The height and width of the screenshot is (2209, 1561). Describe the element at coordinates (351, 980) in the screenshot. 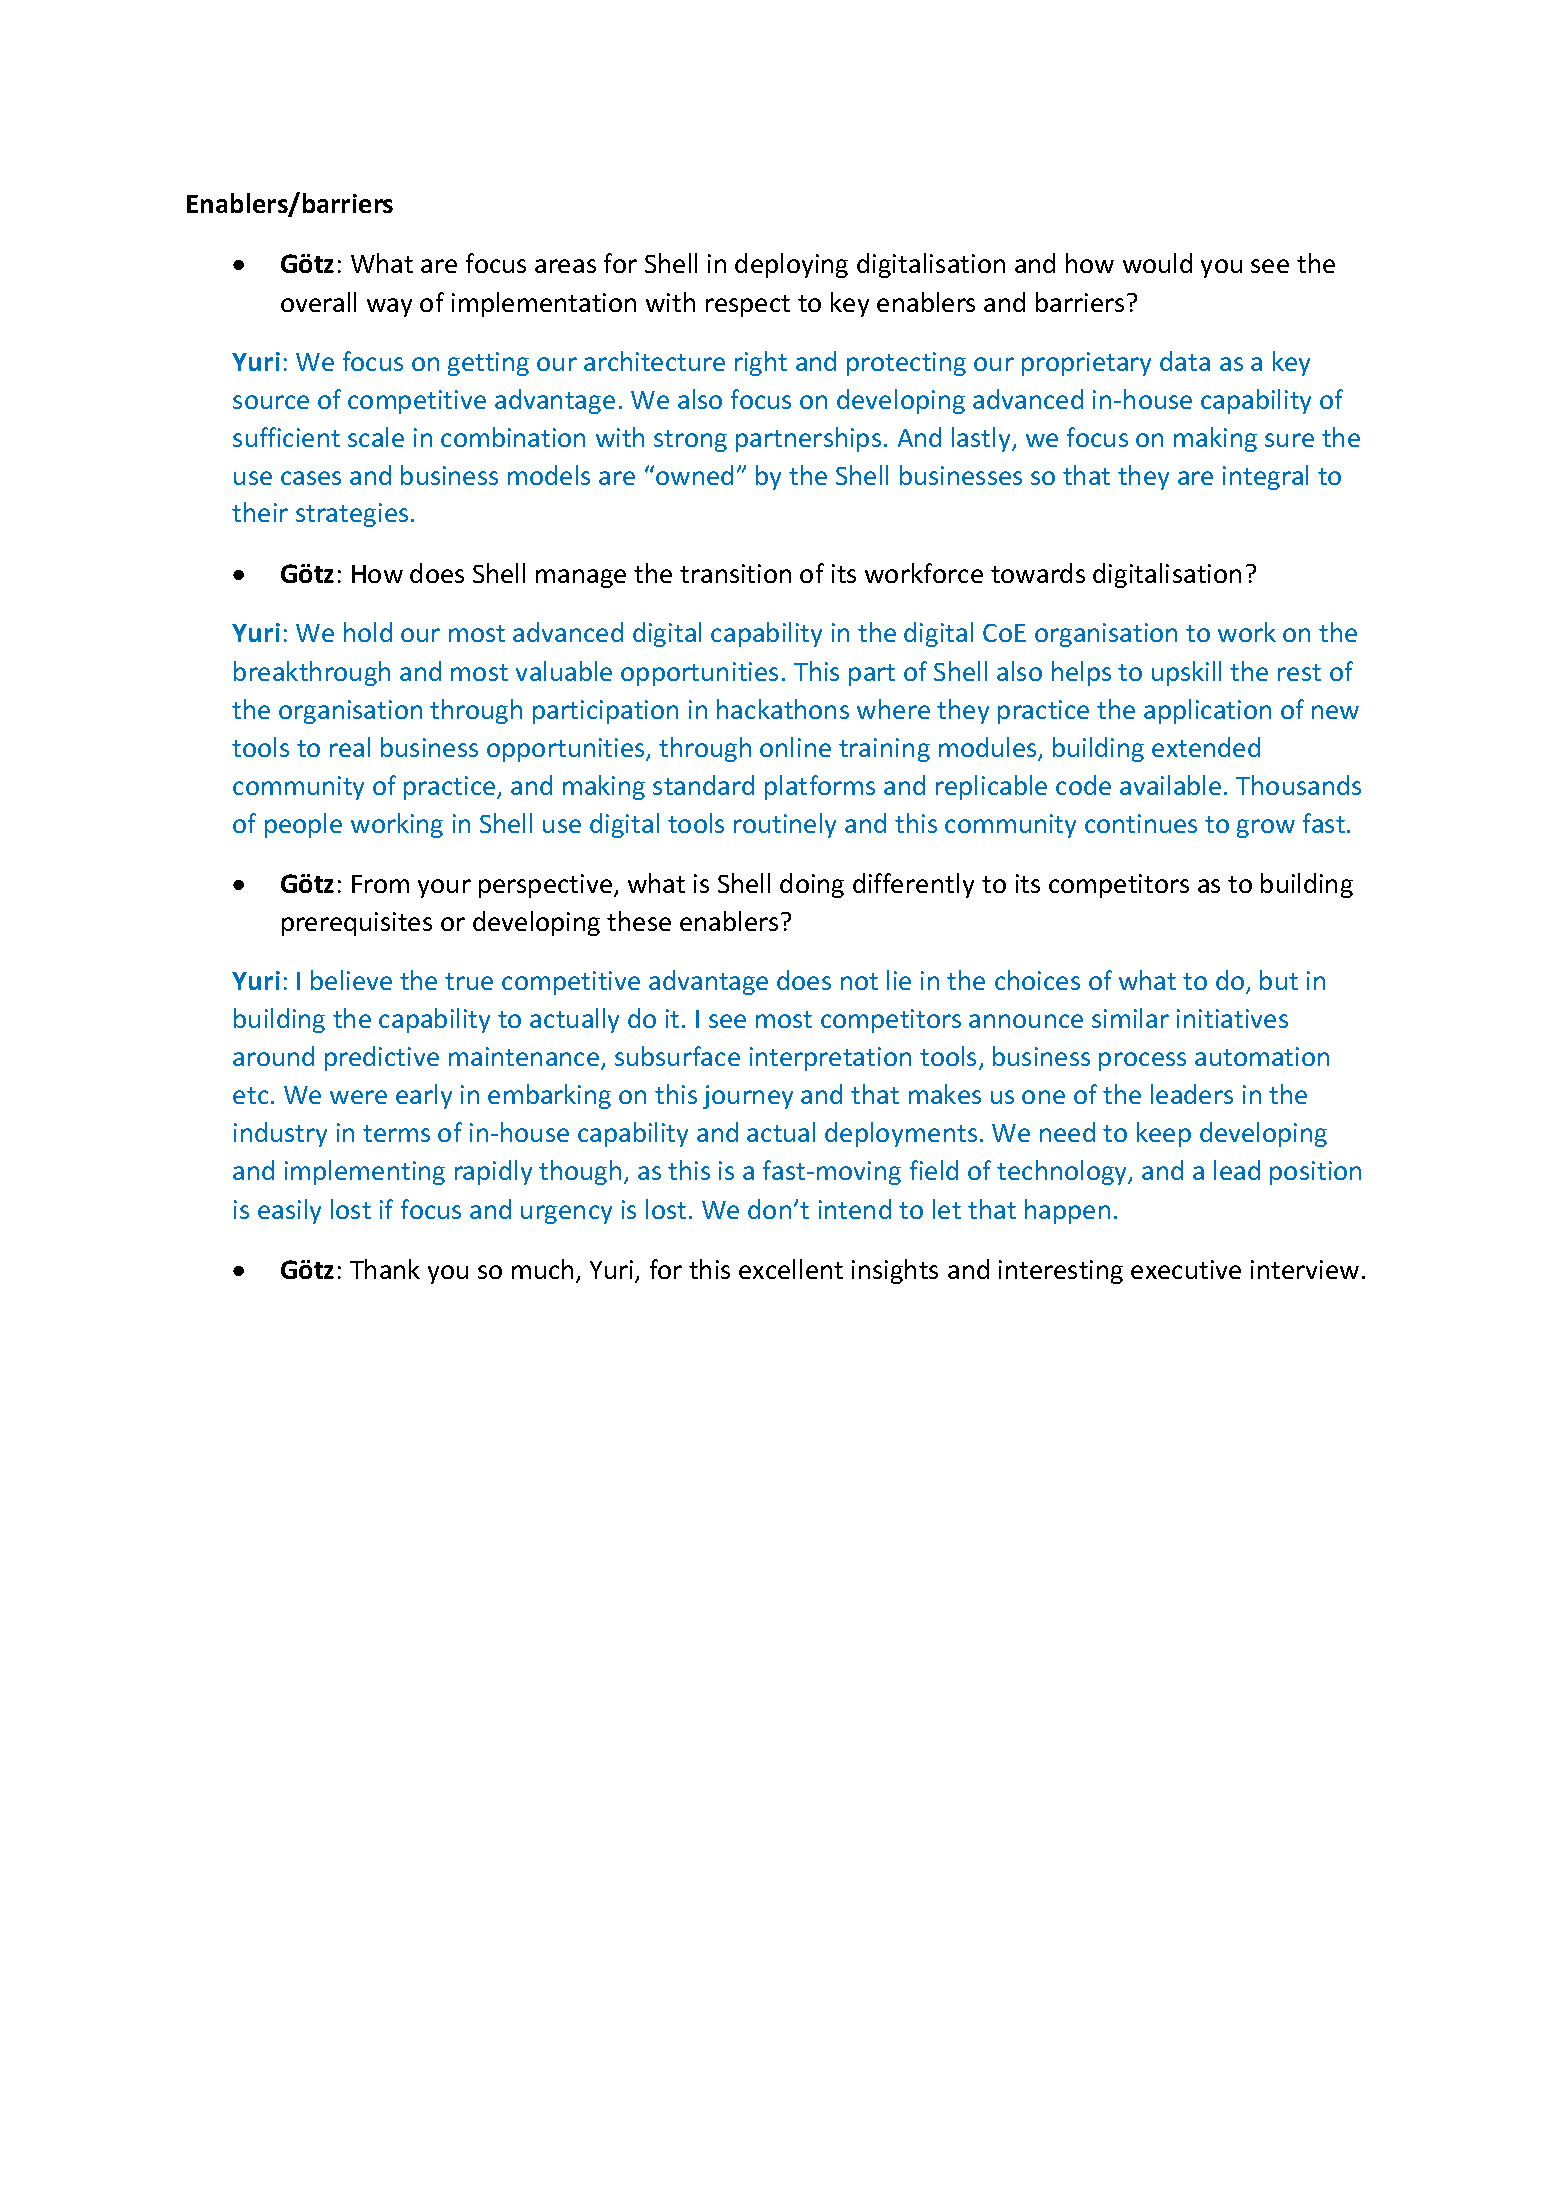

I see `believe` at that location.
